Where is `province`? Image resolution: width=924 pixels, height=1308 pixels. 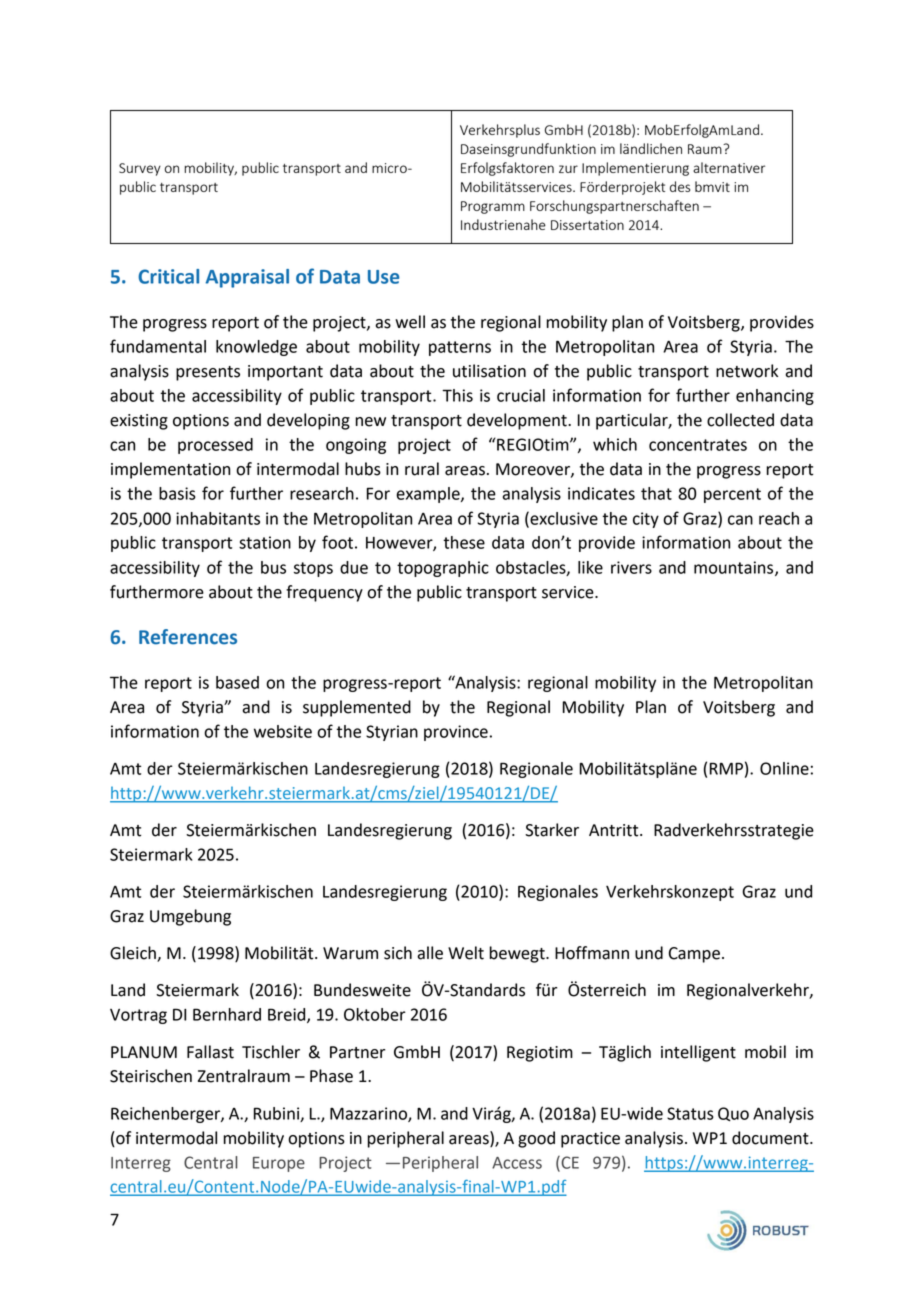
province is located at coordinates (456, 733).
